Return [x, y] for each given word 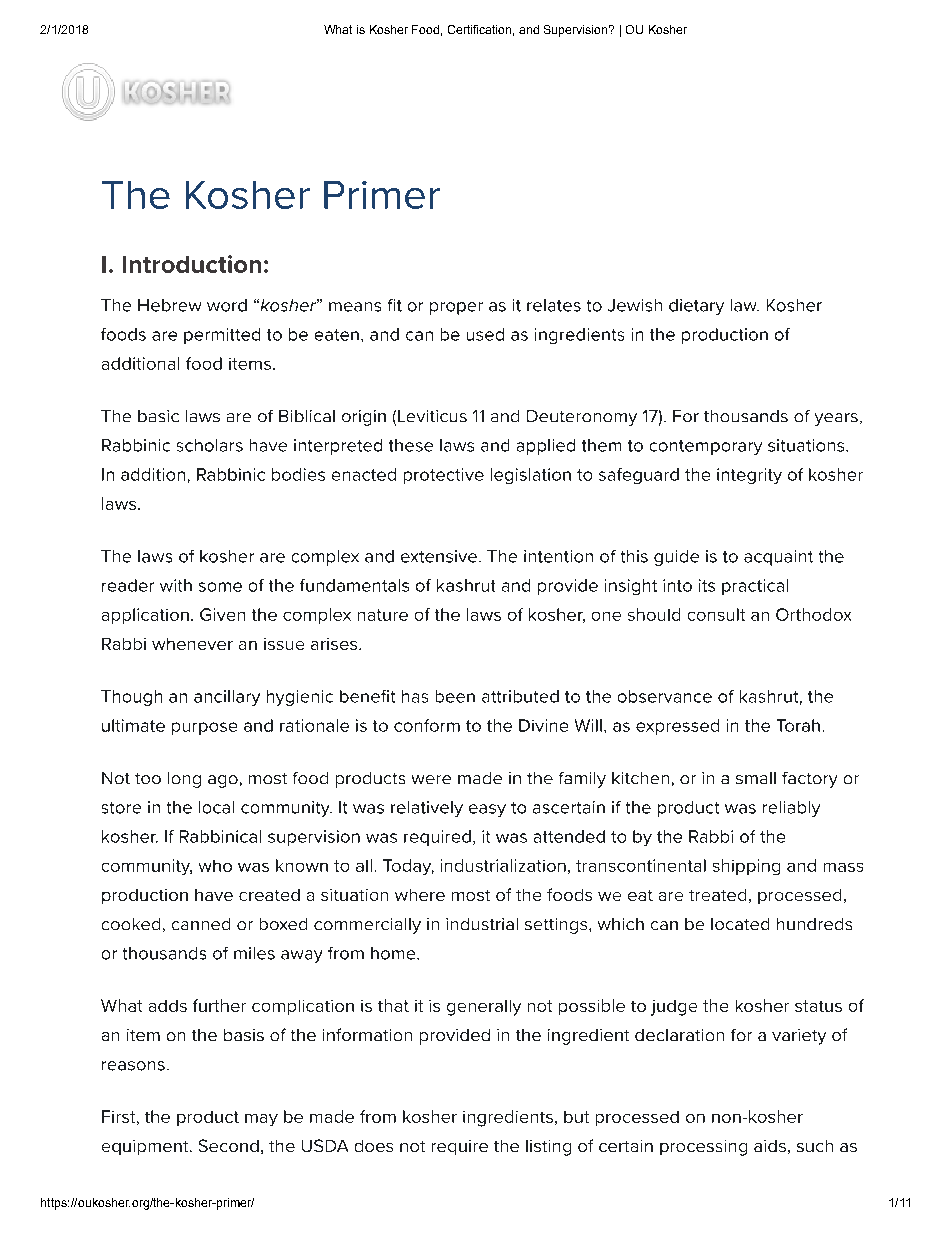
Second [229, 1145]
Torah [798, 725]
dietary [696, 307]
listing [548, 1148]
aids [770, 1146]
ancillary [227, 698]
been [455, 696]
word [227, 305]
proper [456, 308]
